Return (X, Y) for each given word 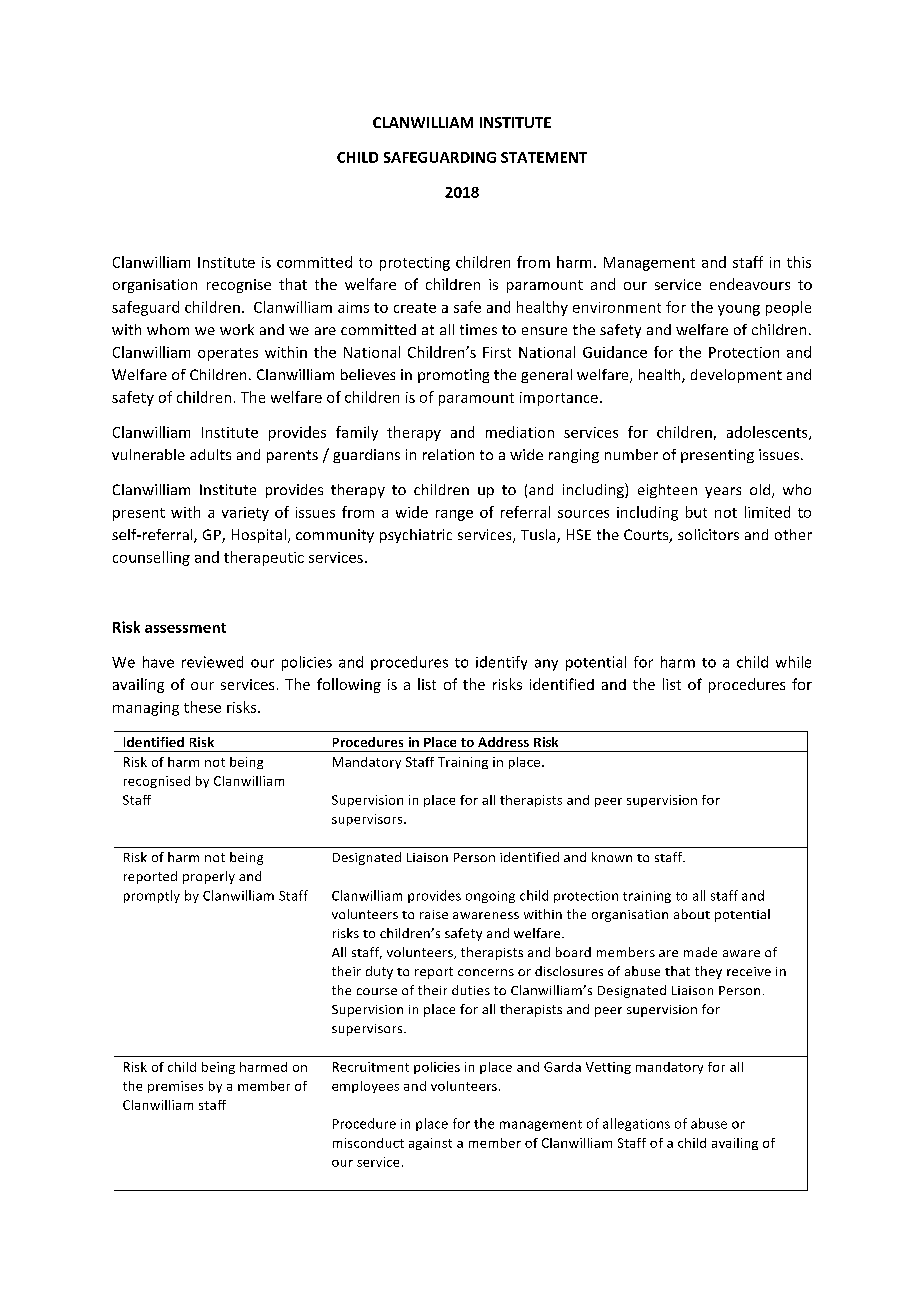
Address (503, 742)
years (723, 492)
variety (245, 514)
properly (209, 877)
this (799, 262)
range (454, 515)
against (430, 1144)
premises (175, 1087)
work (237, 329)
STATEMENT (544, 157)
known (612, 857)
